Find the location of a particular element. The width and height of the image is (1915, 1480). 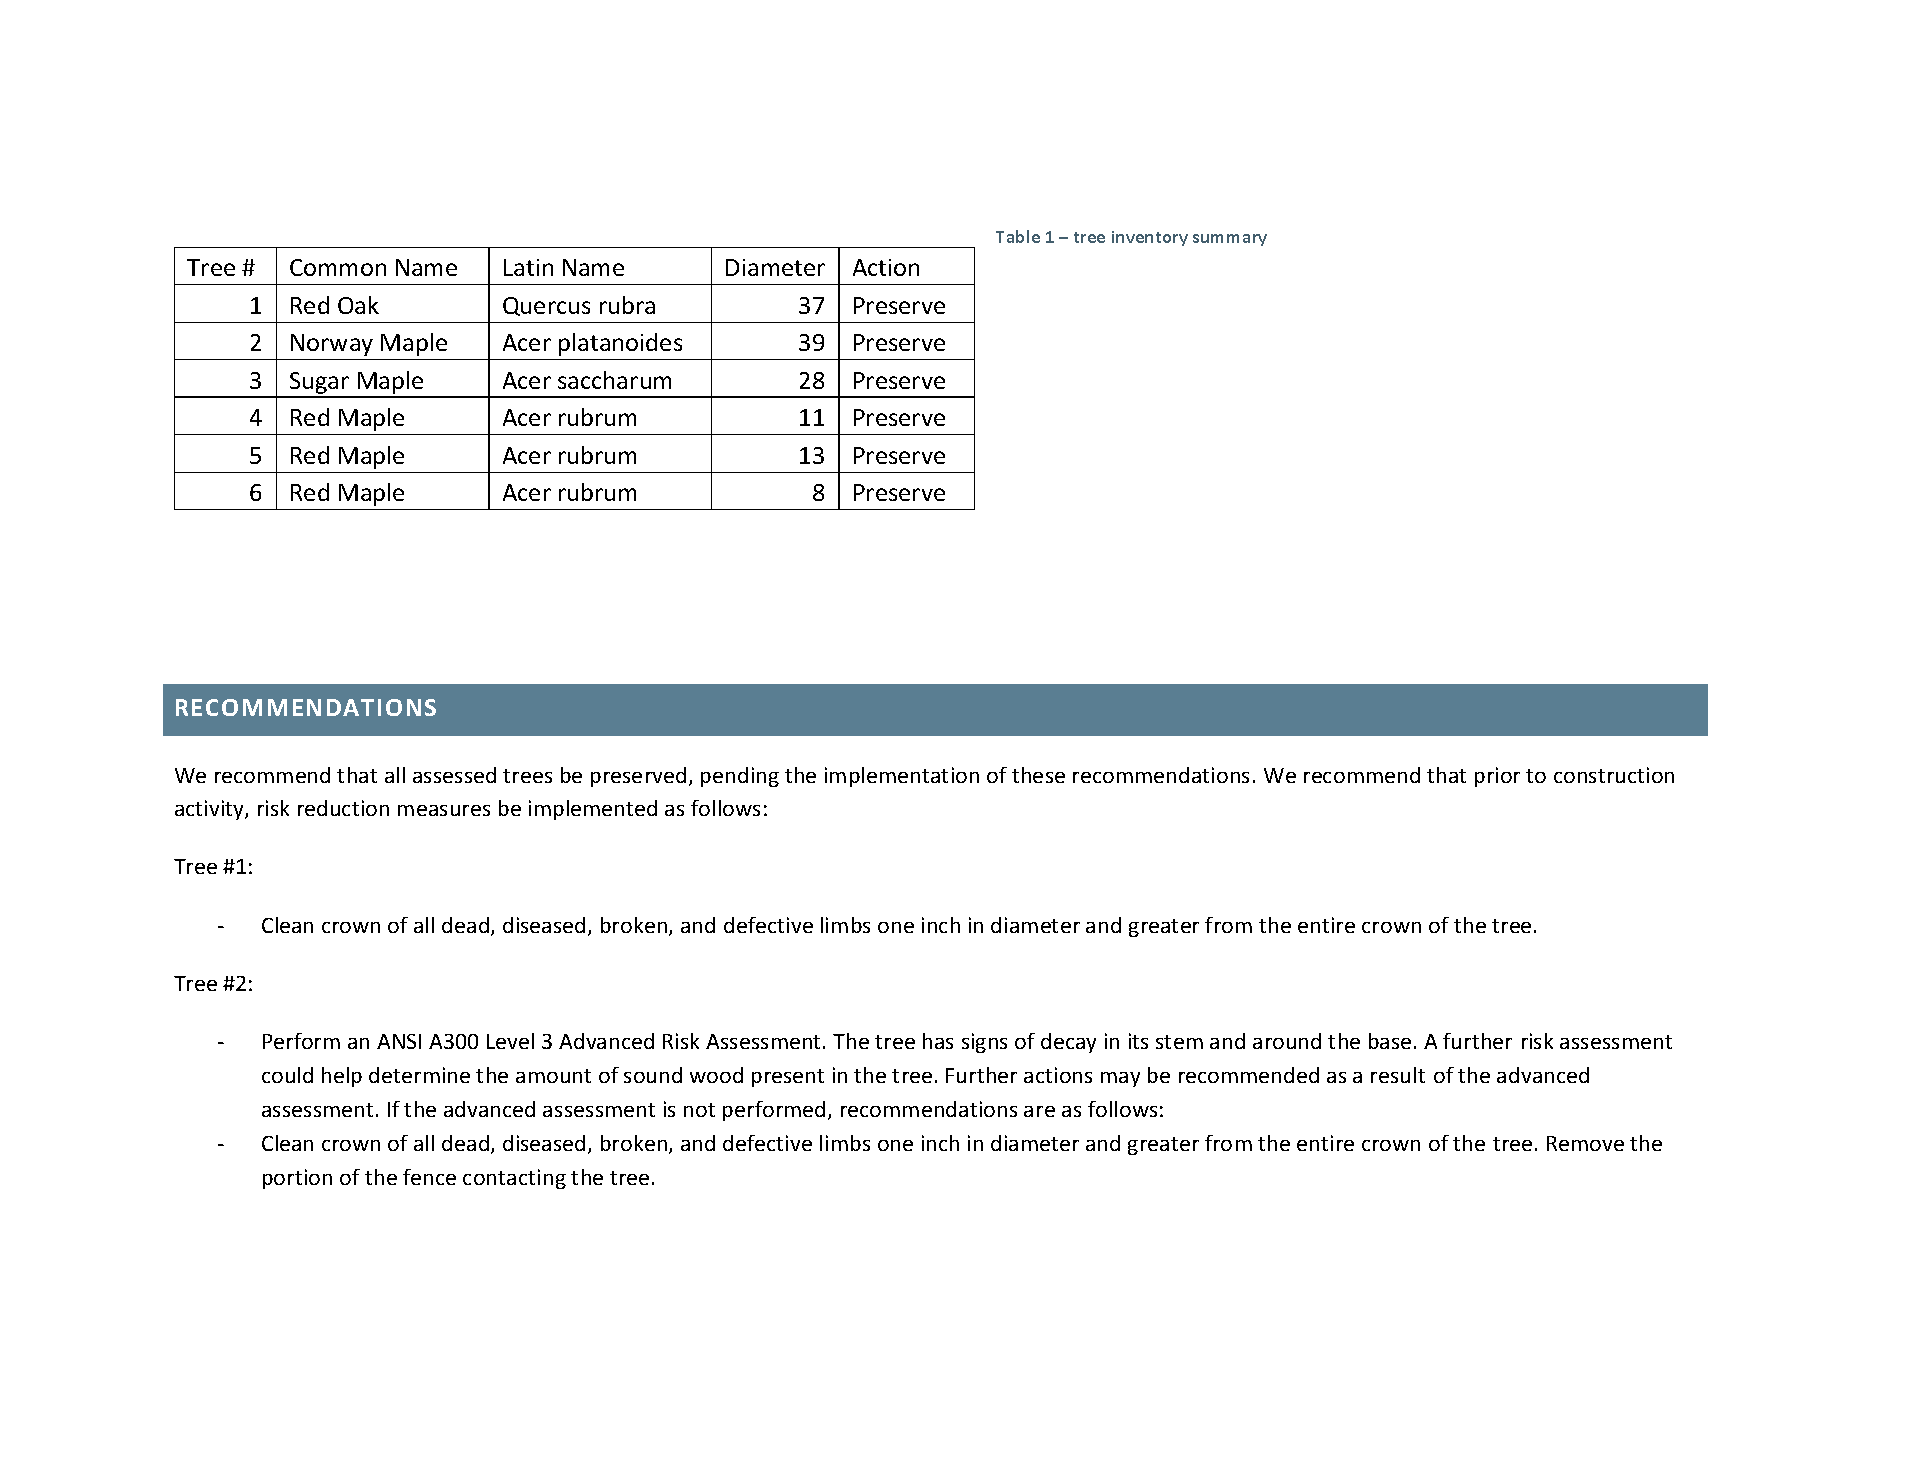

assessed is located at coordinates (454, 775).
